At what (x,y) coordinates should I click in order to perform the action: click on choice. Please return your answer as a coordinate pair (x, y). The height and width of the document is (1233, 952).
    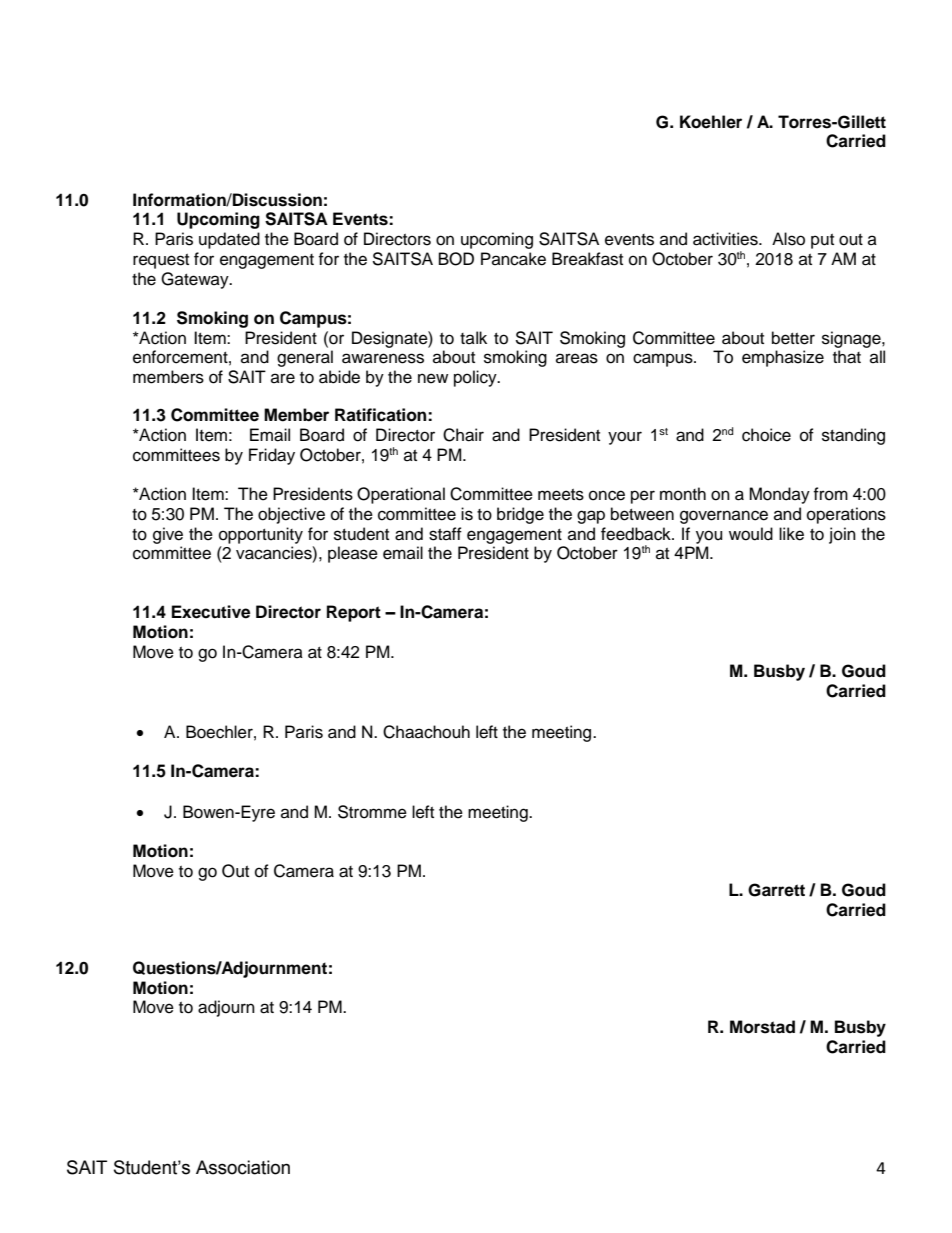
    Looking at the image, I should click on (766, 435).
